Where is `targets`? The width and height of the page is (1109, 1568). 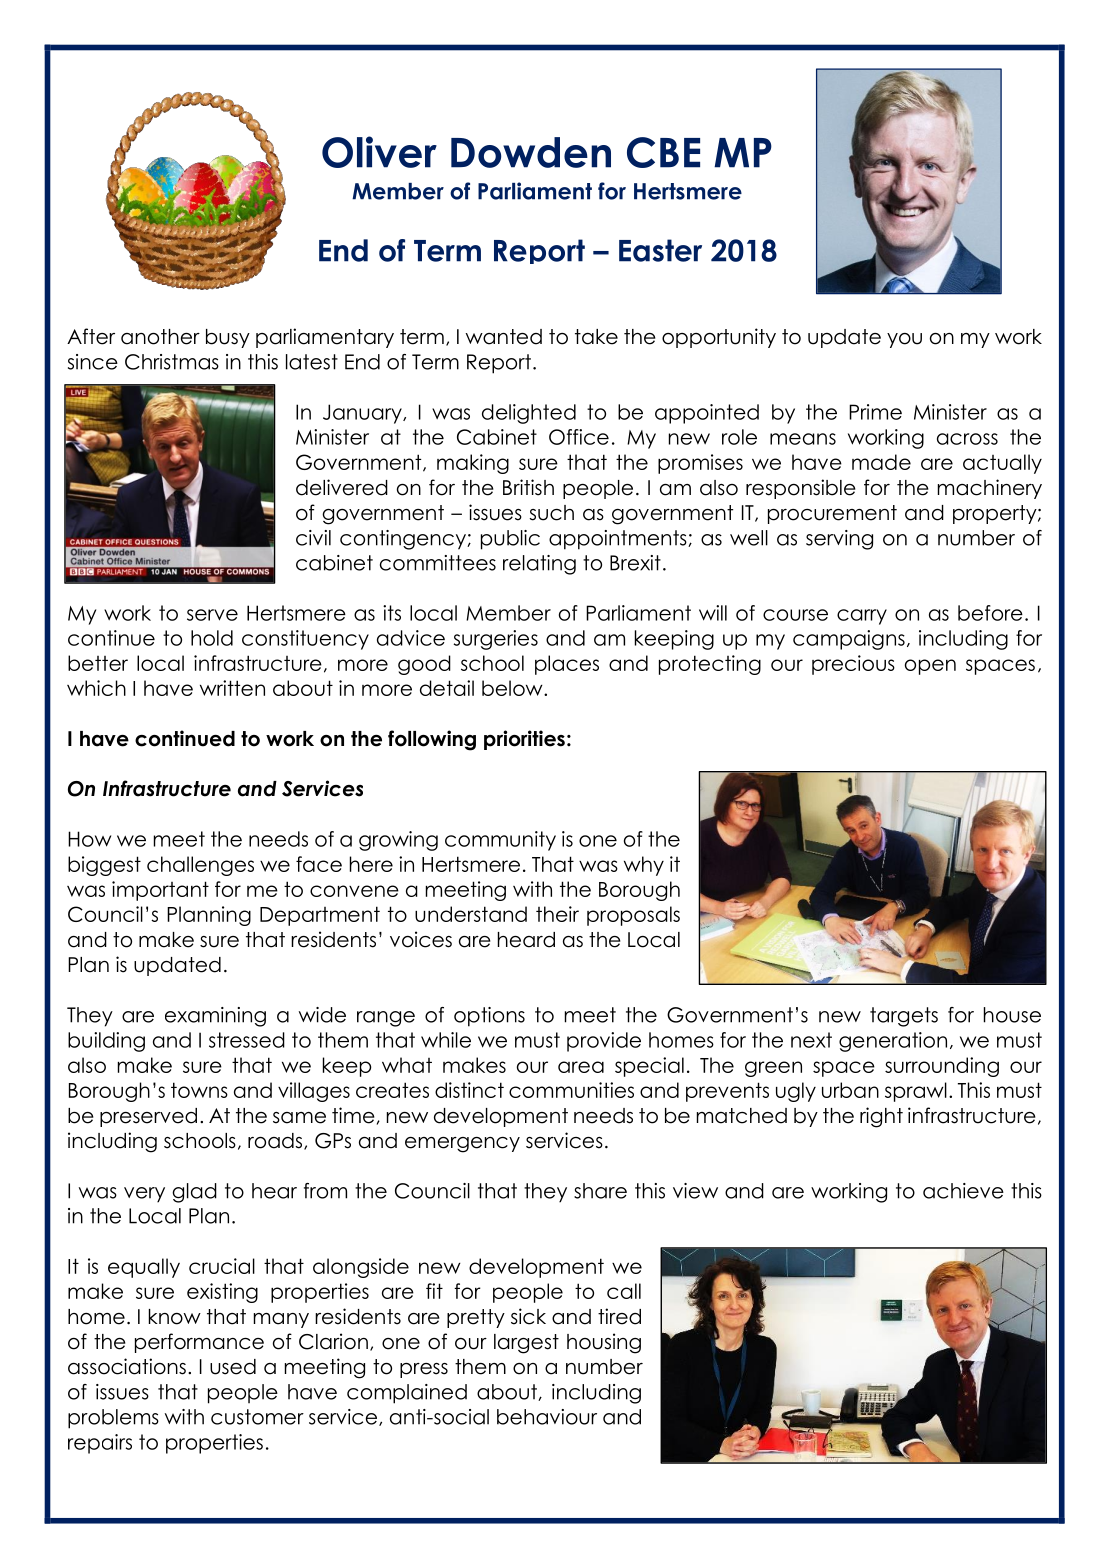 targets is located at coordinates (904, 1017).
